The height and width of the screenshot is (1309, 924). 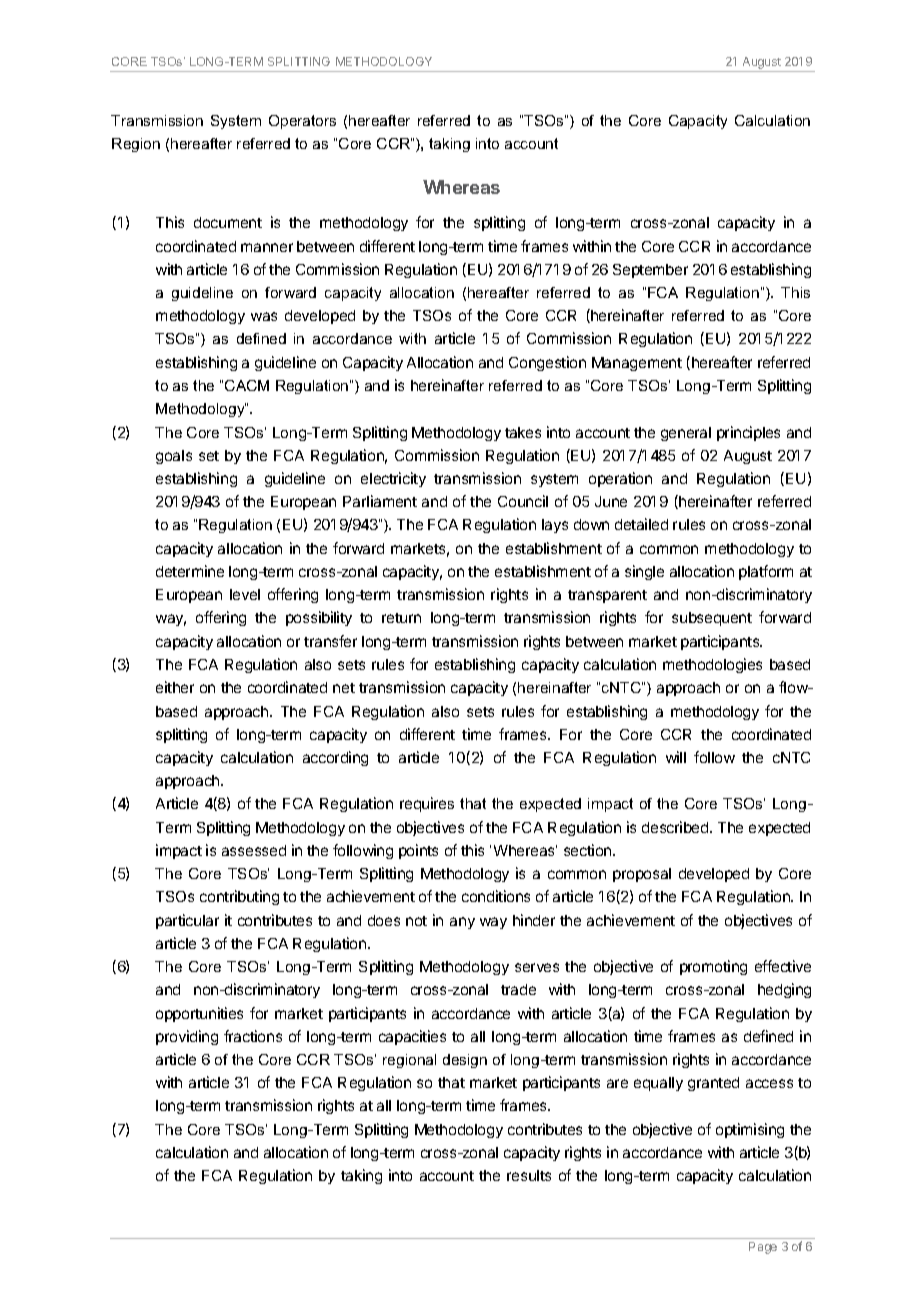 I want to click on described, so click(x=676, y=827).
